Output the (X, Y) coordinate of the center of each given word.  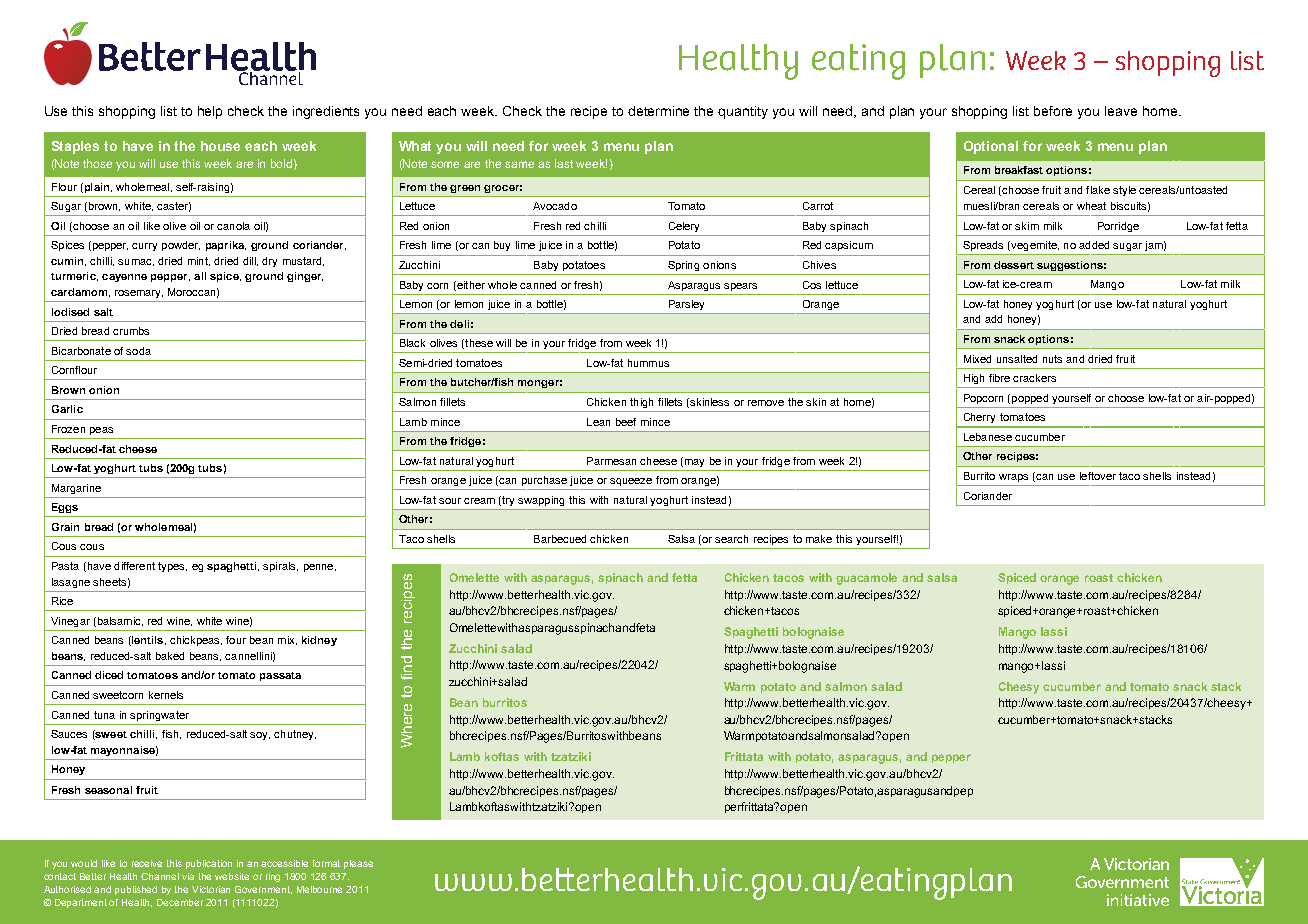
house (220, 146)
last (564, 163)
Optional (991, 147)
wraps (1013, 478)
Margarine (76, 489)
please (358, 864)
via (188, 876)
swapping (541, 501)
